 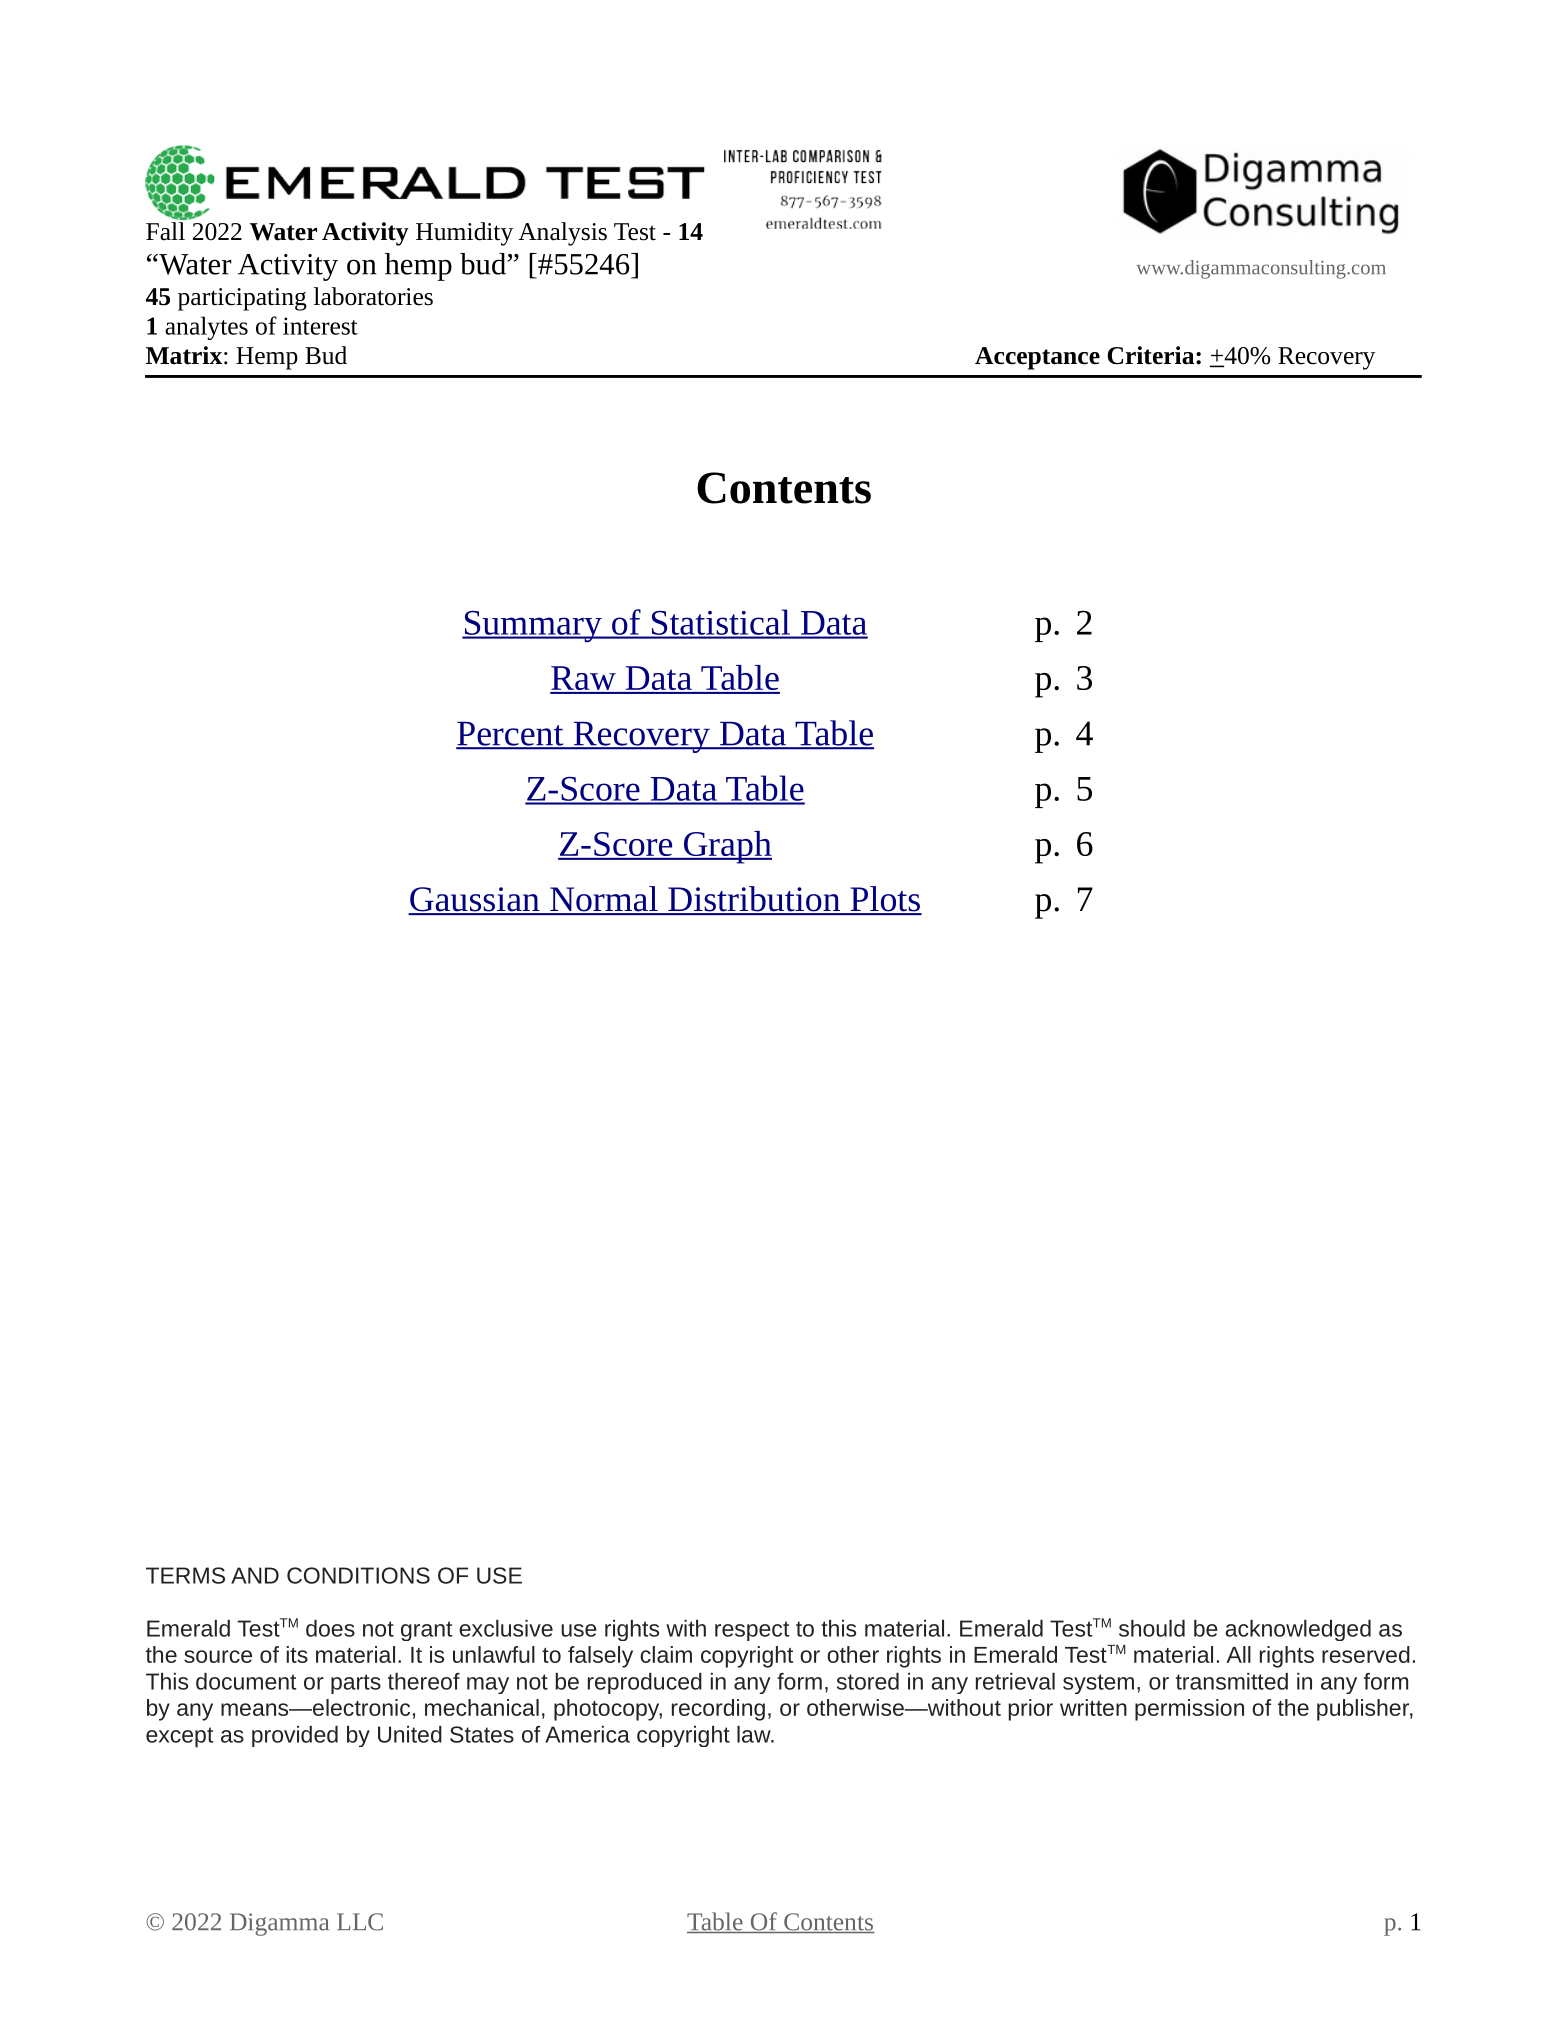 I want to click on Graph, so click(x=726, y=847).
